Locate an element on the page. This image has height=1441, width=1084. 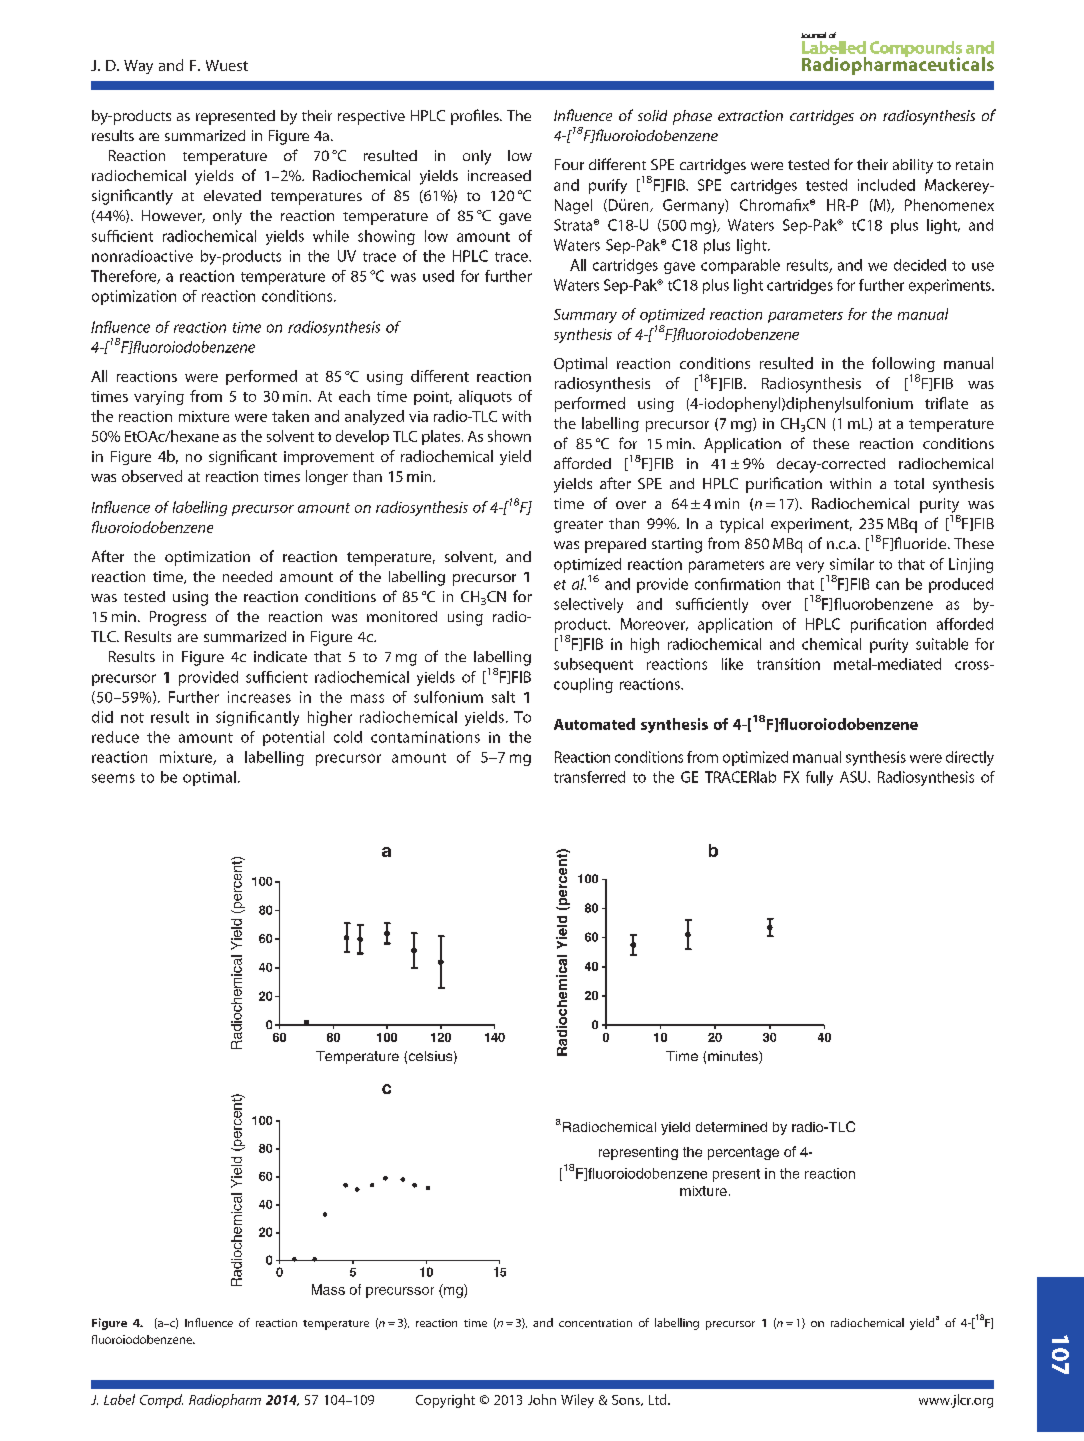
Way is located at coordinates (138, 67).
